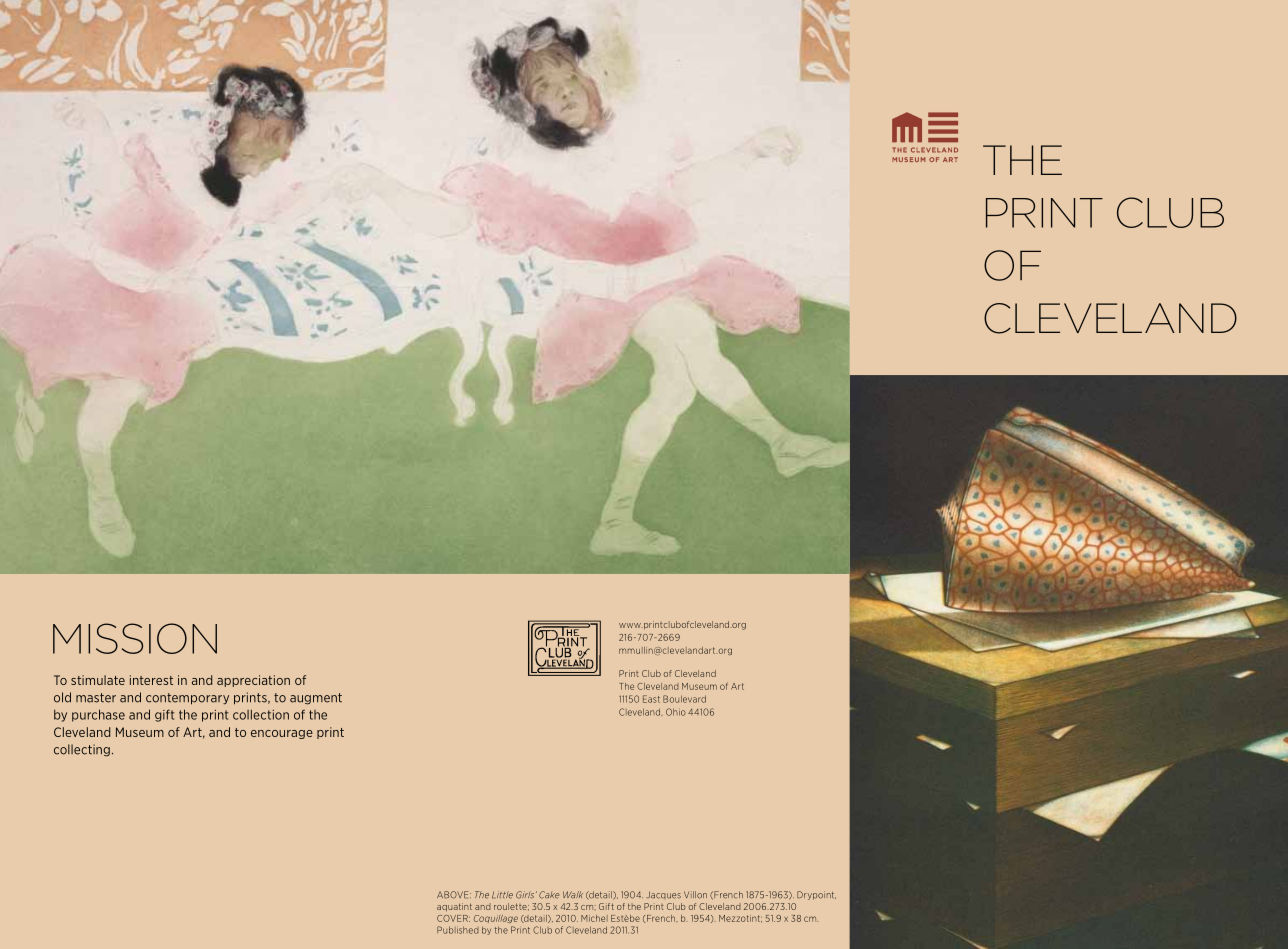  I want to click on Michel, so click(594, 918).
